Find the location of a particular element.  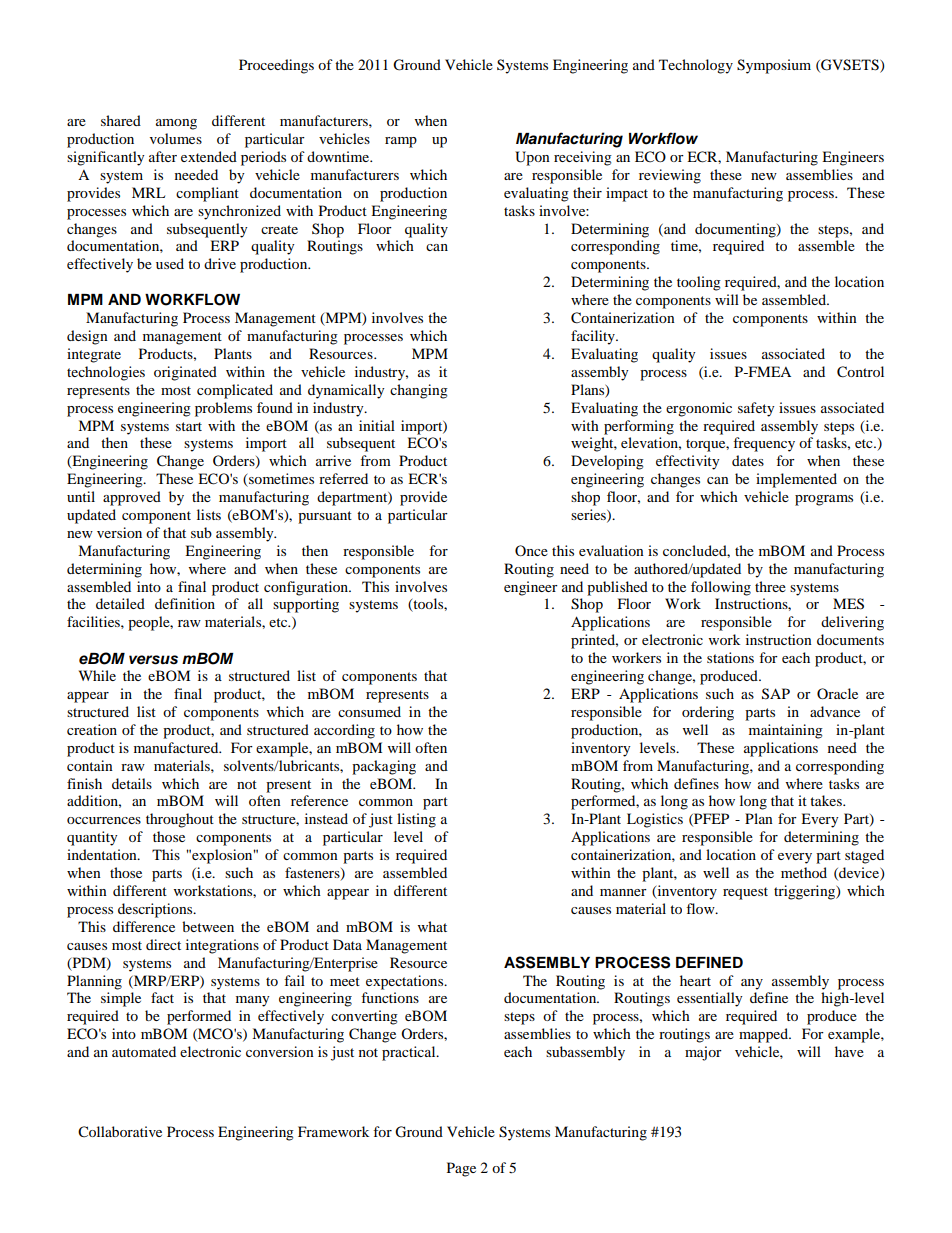

originated is located at coordinates (185, 373).
